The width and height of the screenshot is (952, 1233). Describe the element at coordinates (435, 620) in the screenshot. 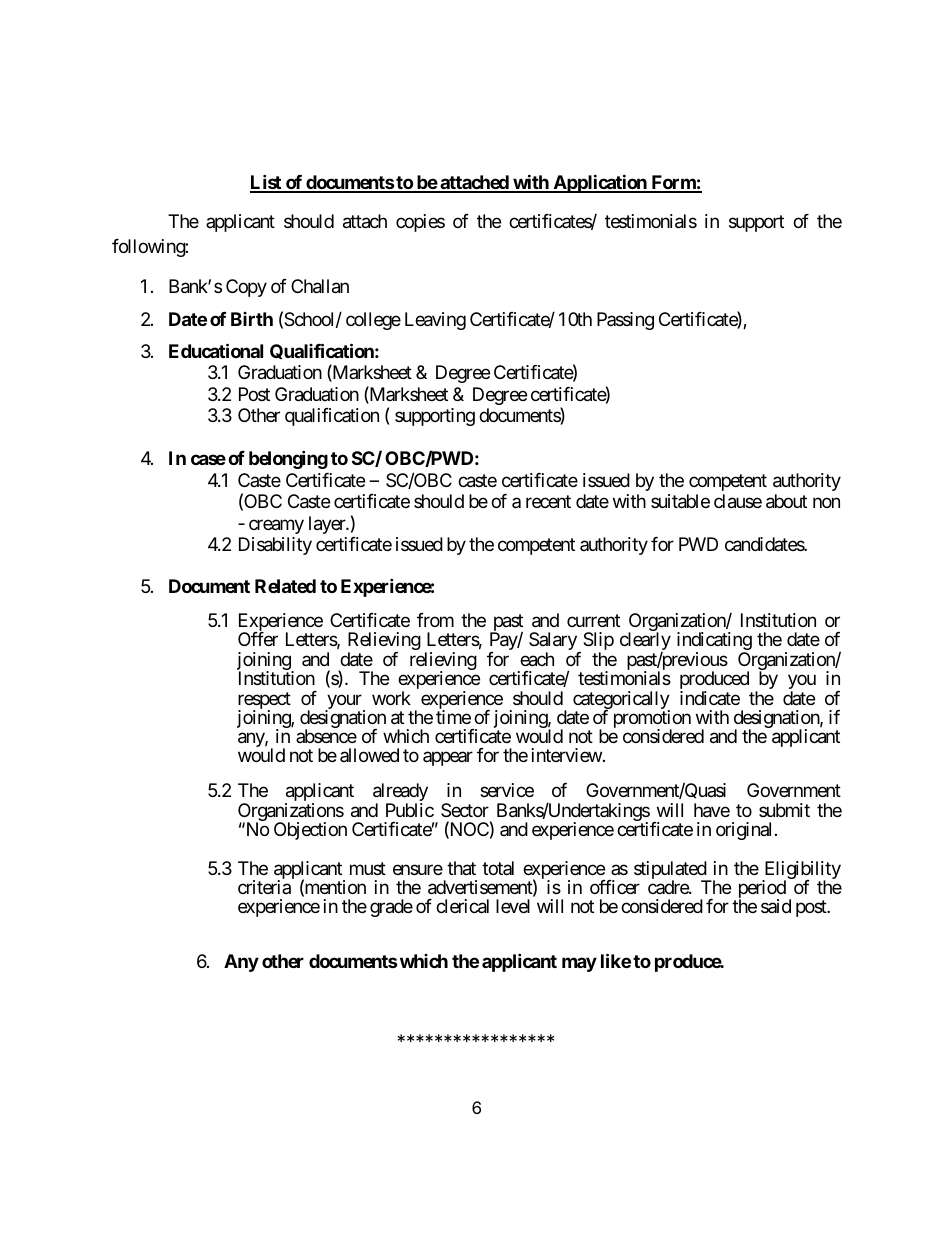

I see `from` at that location.
